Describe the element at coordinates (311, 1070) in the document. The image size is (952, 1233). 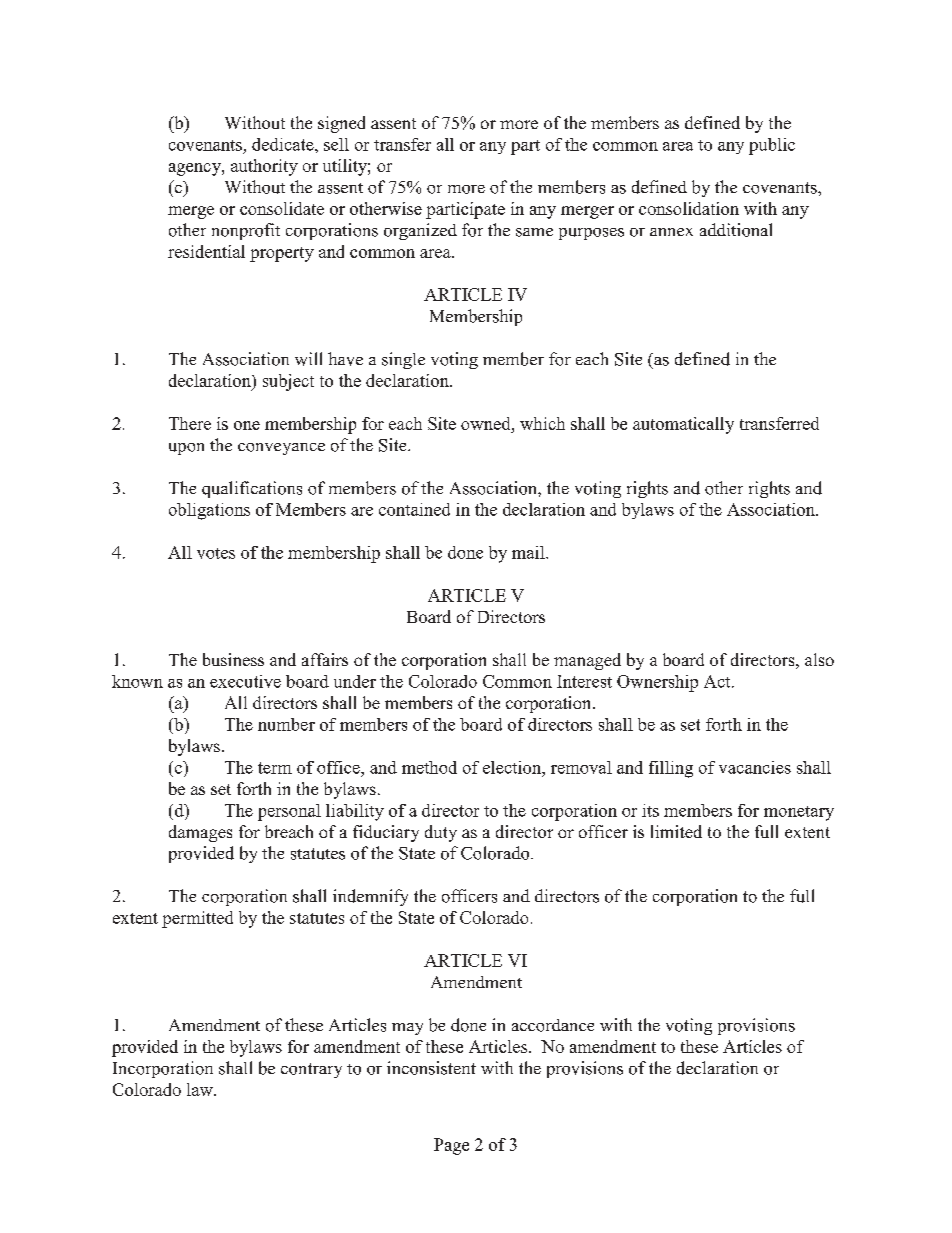
I see `contrary` at that location.
